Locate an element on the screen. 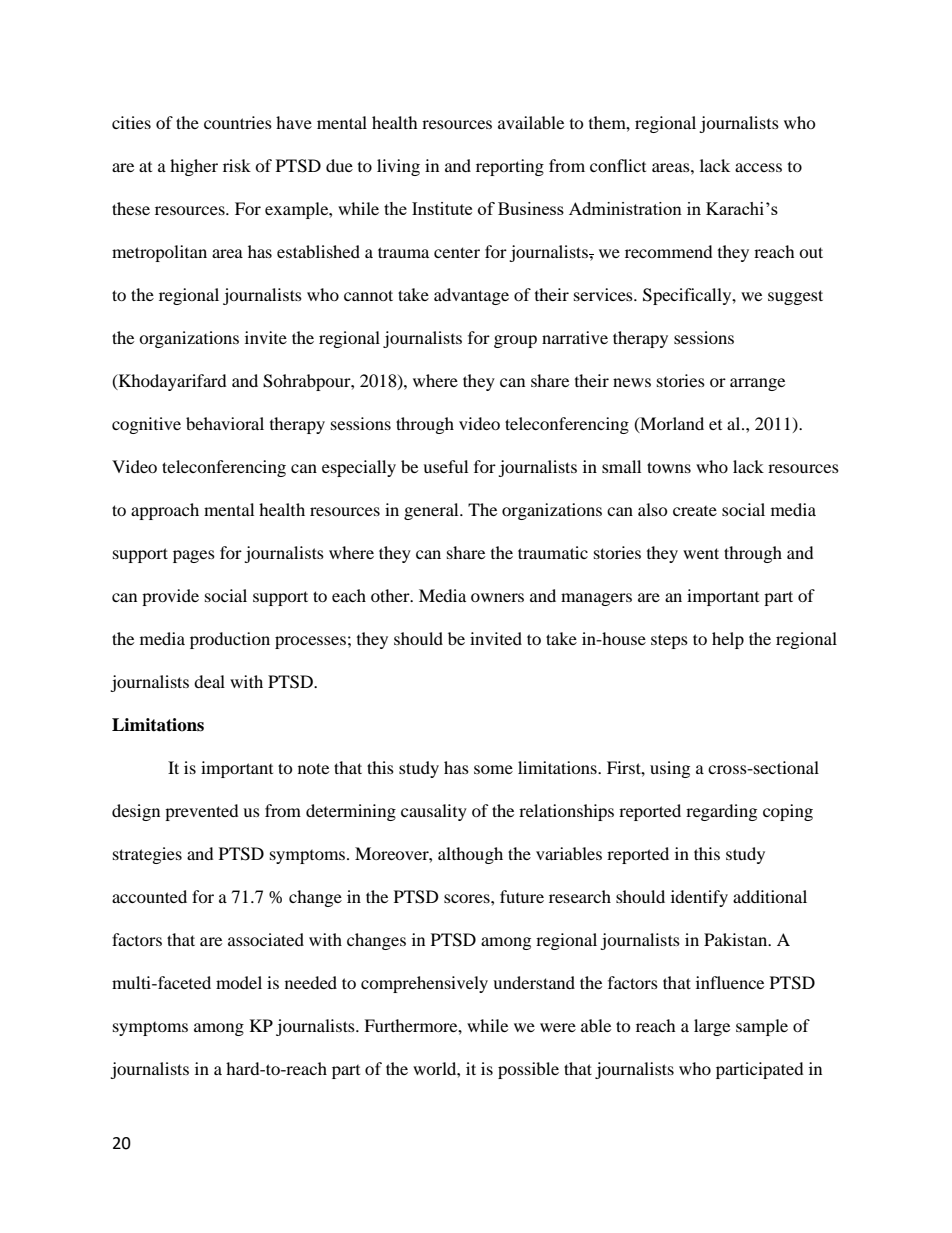 Image resolution: width=952 pixels, height=1233 pixels. model is located at coordinates (239, 982).
